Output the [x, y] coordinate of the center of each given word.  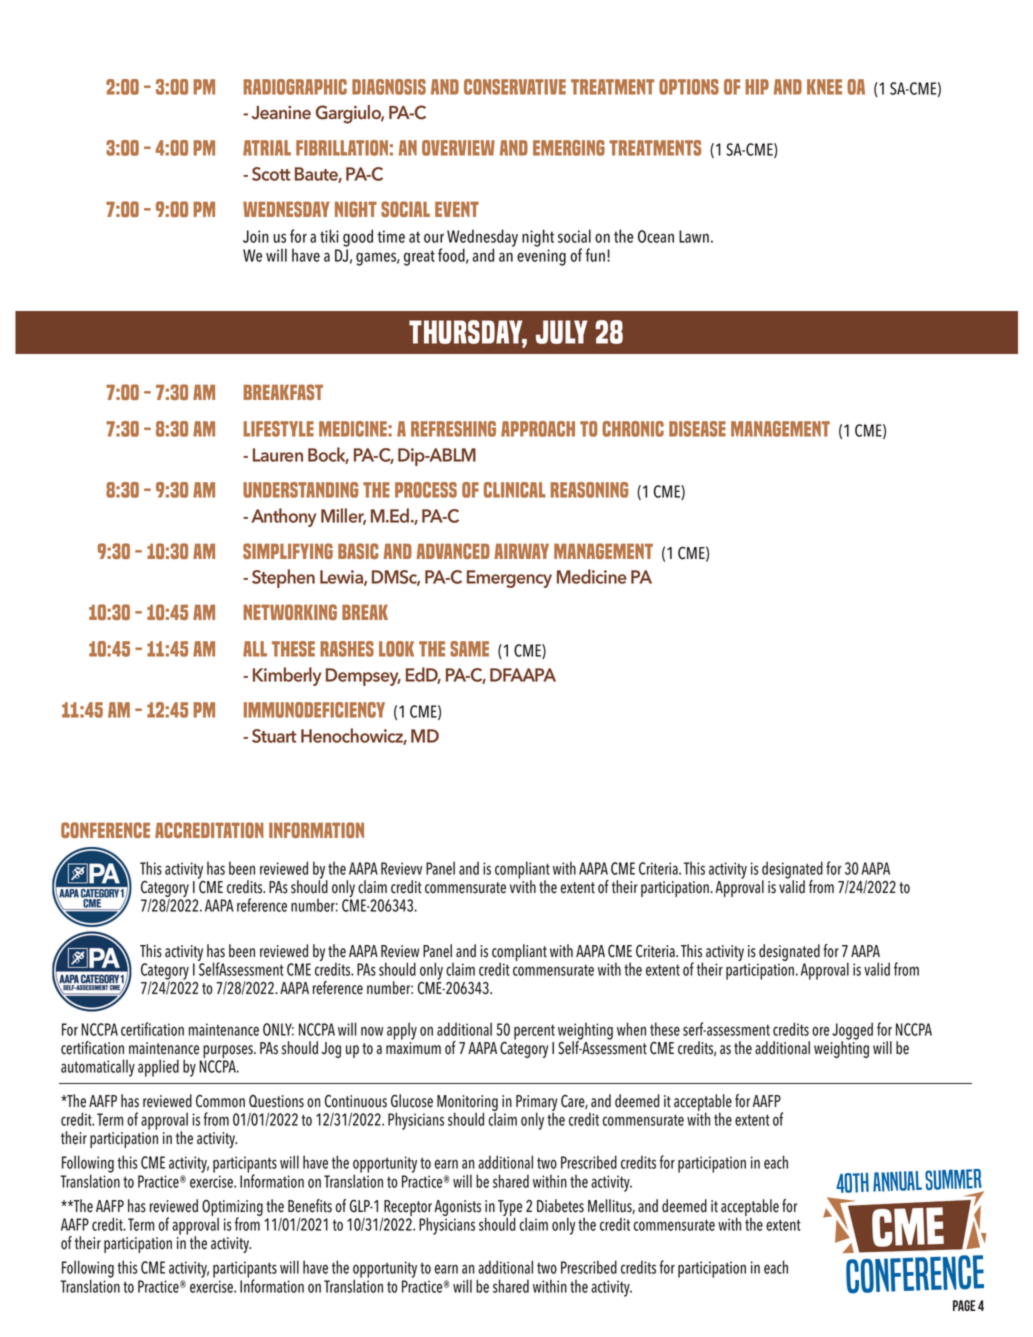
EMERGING [569, 148]
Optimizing [232, 1209]
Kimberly [287, 676]
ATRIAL [267, 148]
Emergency [509, 579]
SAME [469, 649]
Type [510, 1209]
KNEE [824, 87]
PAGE [964, 1305]
